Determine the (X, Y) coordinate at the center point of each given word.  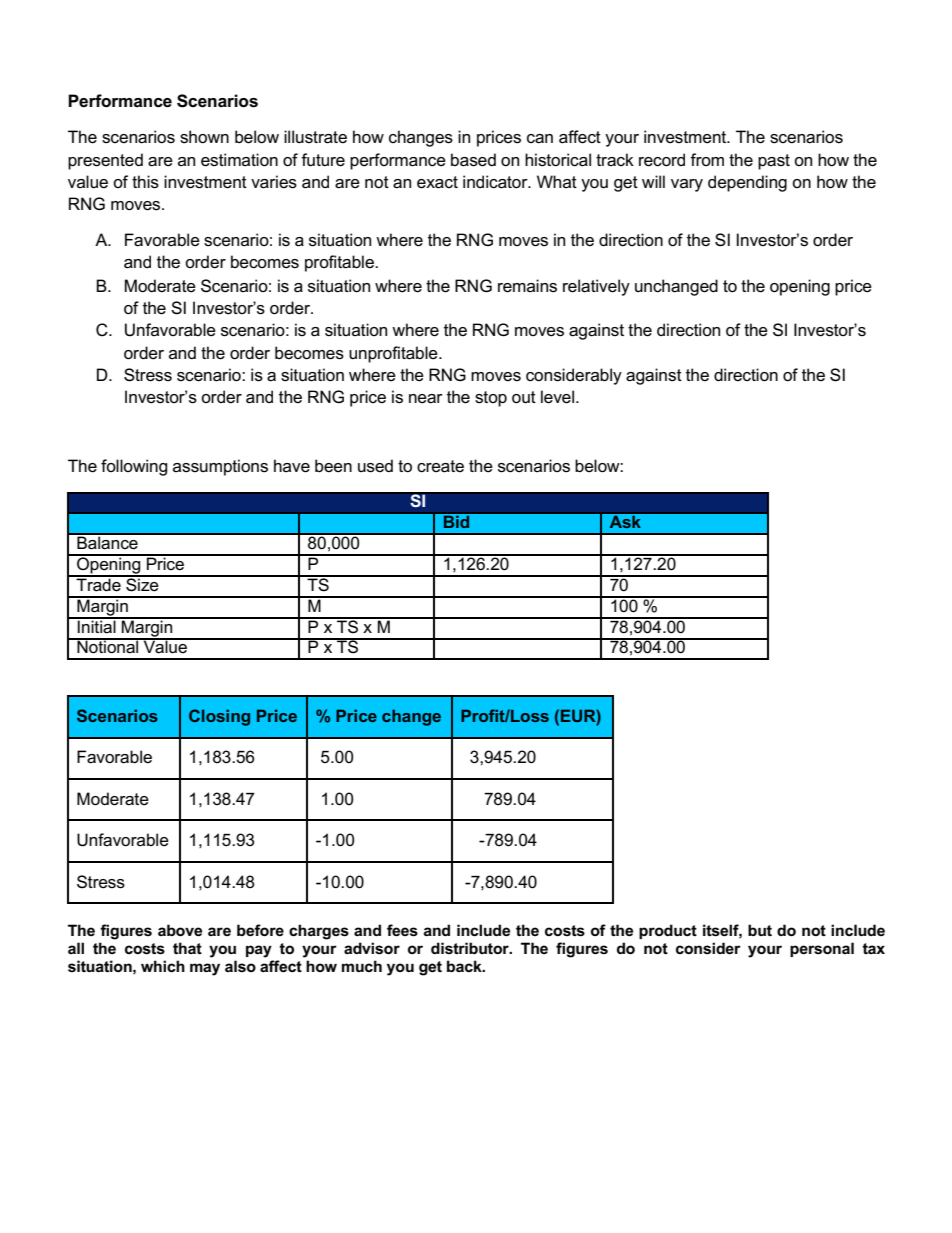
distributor (471, 948)
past (774, 162)
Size (142, 584)
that (187, 948)
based (473, 160)
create (440, 466)
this (145, 182)
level (559, 397)
